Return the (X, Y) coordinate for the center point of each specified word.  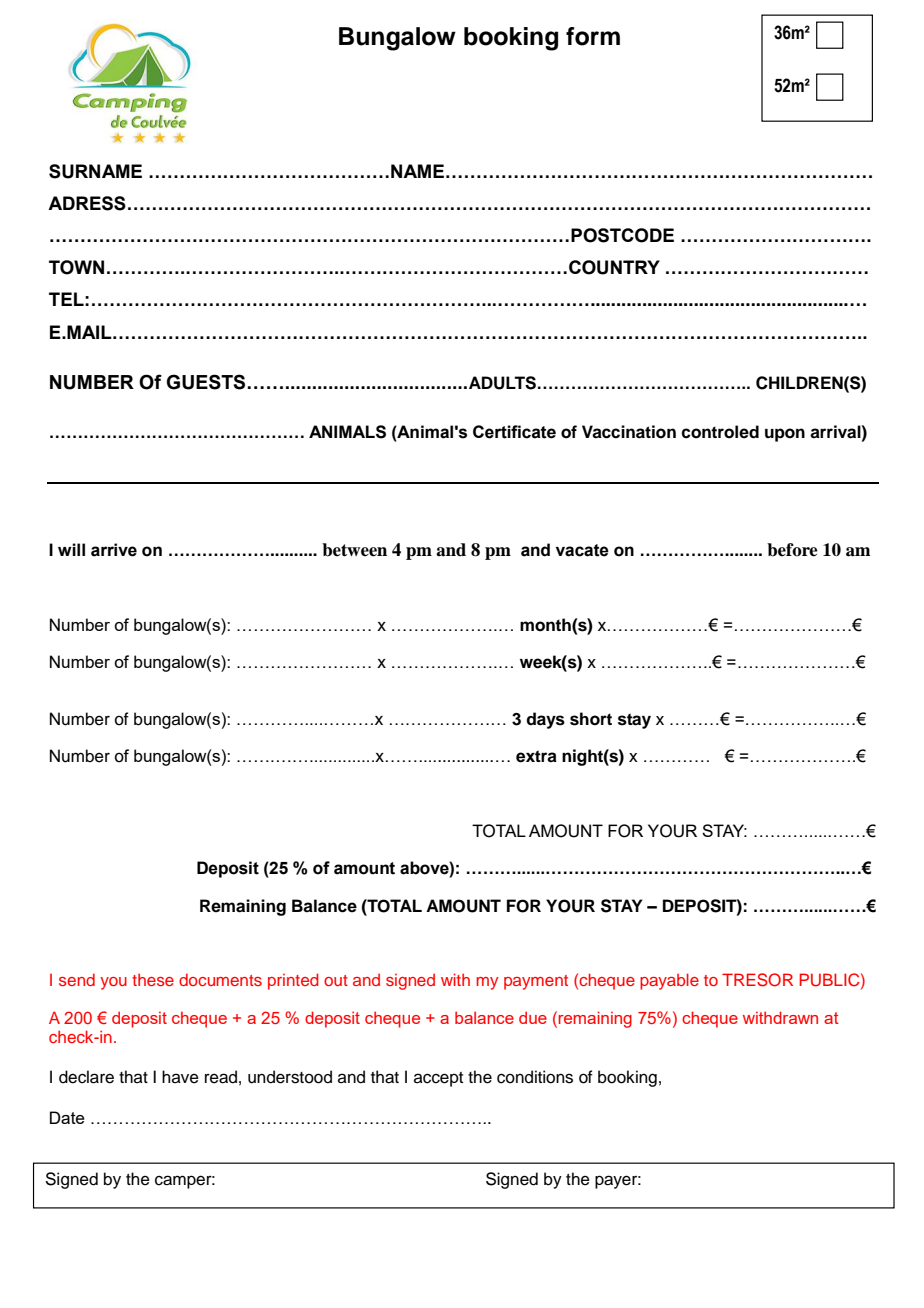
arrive (114, 550)
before (792, 550)
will (71, 549)
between (354, 550)
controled (720, 432)
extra (536, 756)
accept (438, 1079)
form (593, 36)
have (180, 1077)
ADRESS (87, 203)
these (153, 979)
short (591, 719)
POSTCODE (622, 235)
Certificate (514, 432)
